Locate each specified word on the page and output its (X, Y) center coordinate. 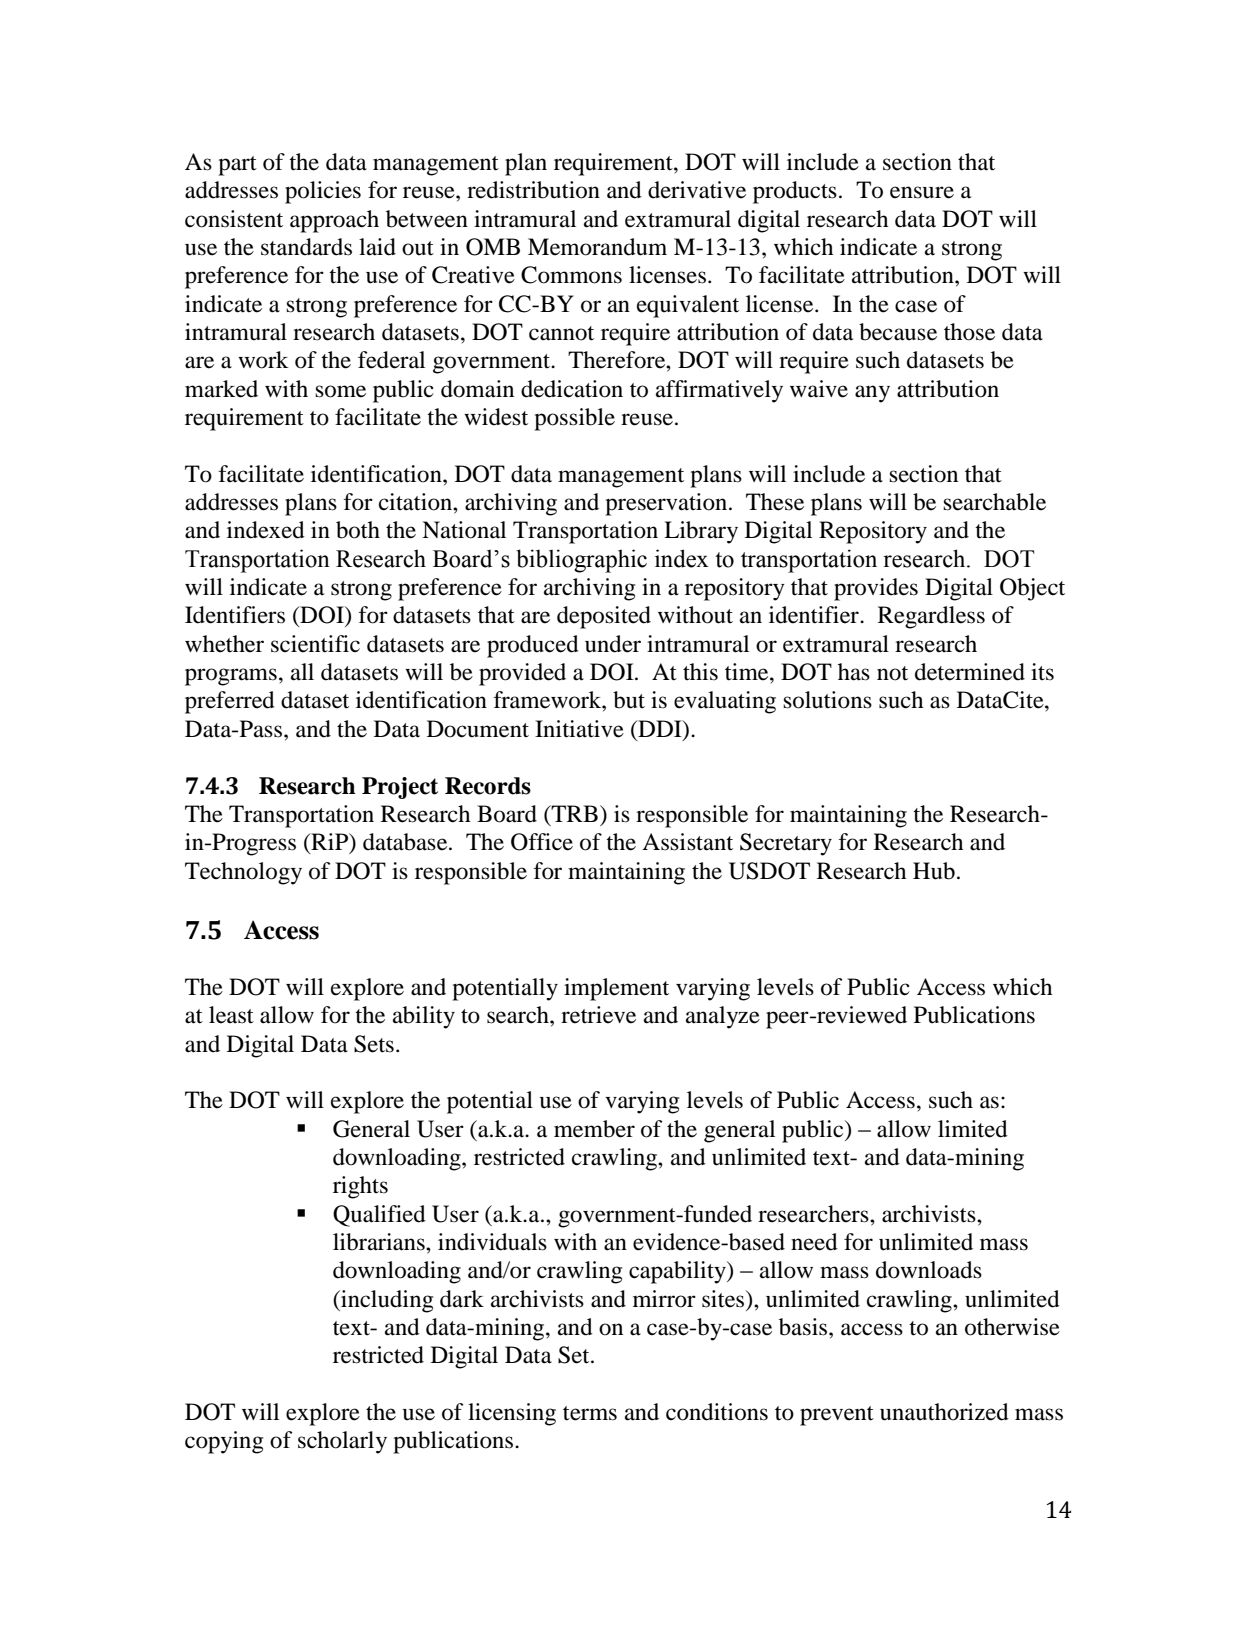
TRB (574, 813)
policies (323, 192)
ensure (922, 192)
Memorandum (597, 247)
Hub (934, 871)
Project (400, 788)
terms (590, 1413)
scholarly (342, 1442)
